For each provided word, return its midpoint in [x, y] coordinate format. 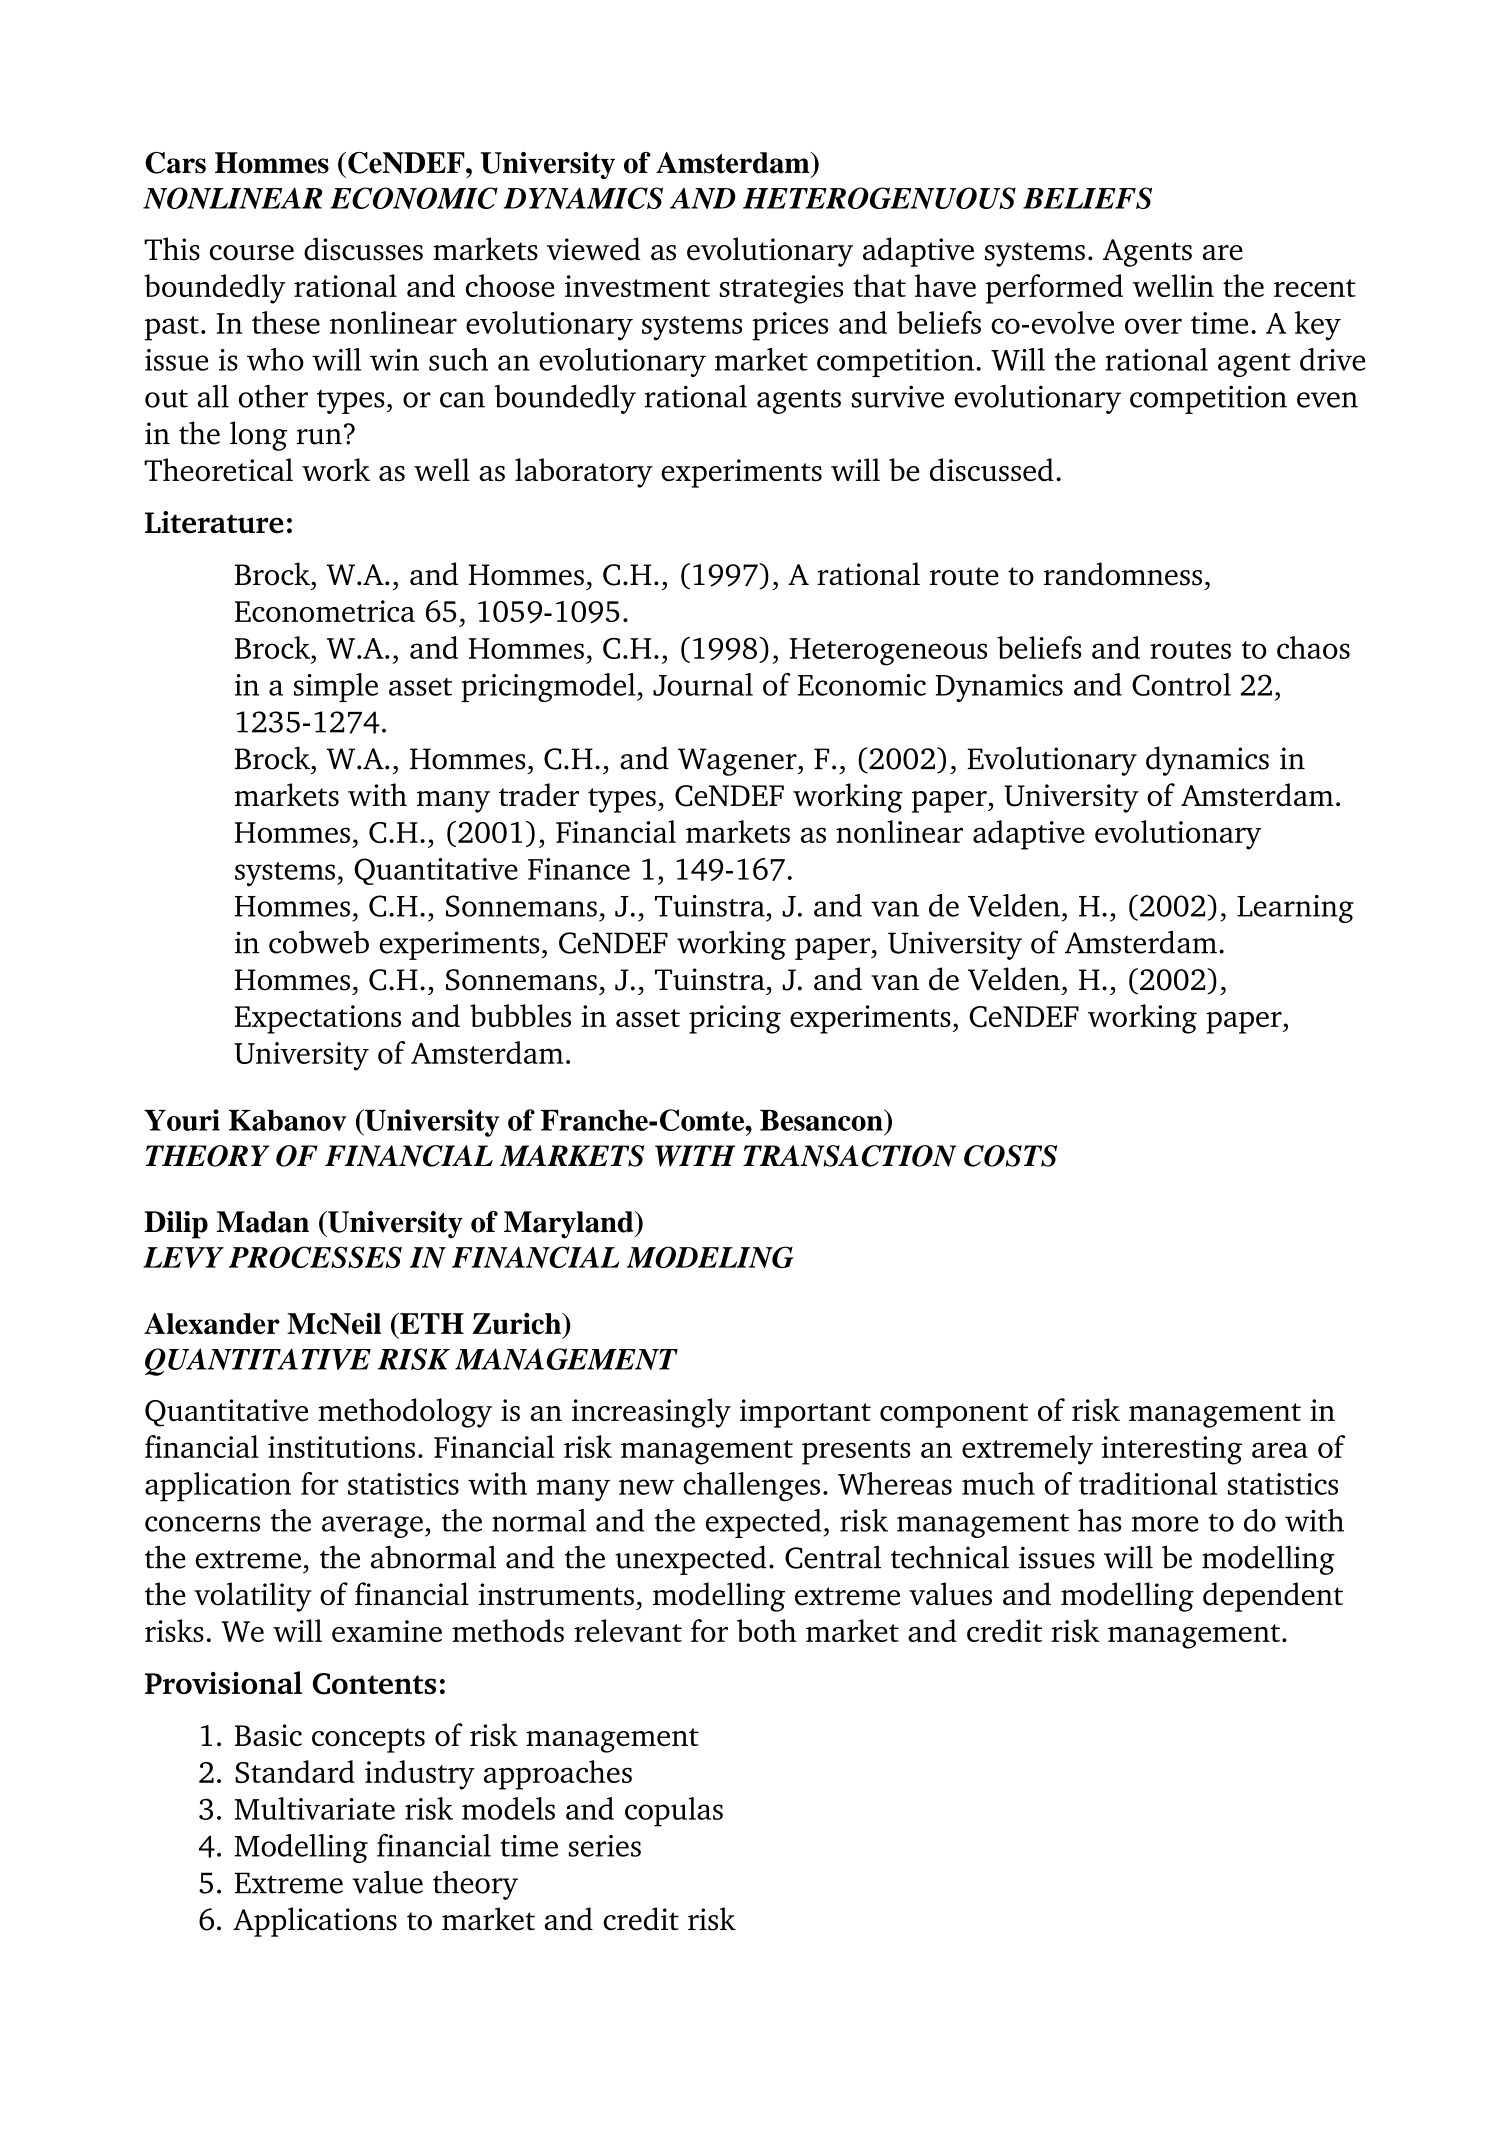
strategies [781, 289]
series [605, 1846]
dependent [1273, 1597]
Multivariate [315, 1808]
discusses [363, 249]
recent [1315, 288]
